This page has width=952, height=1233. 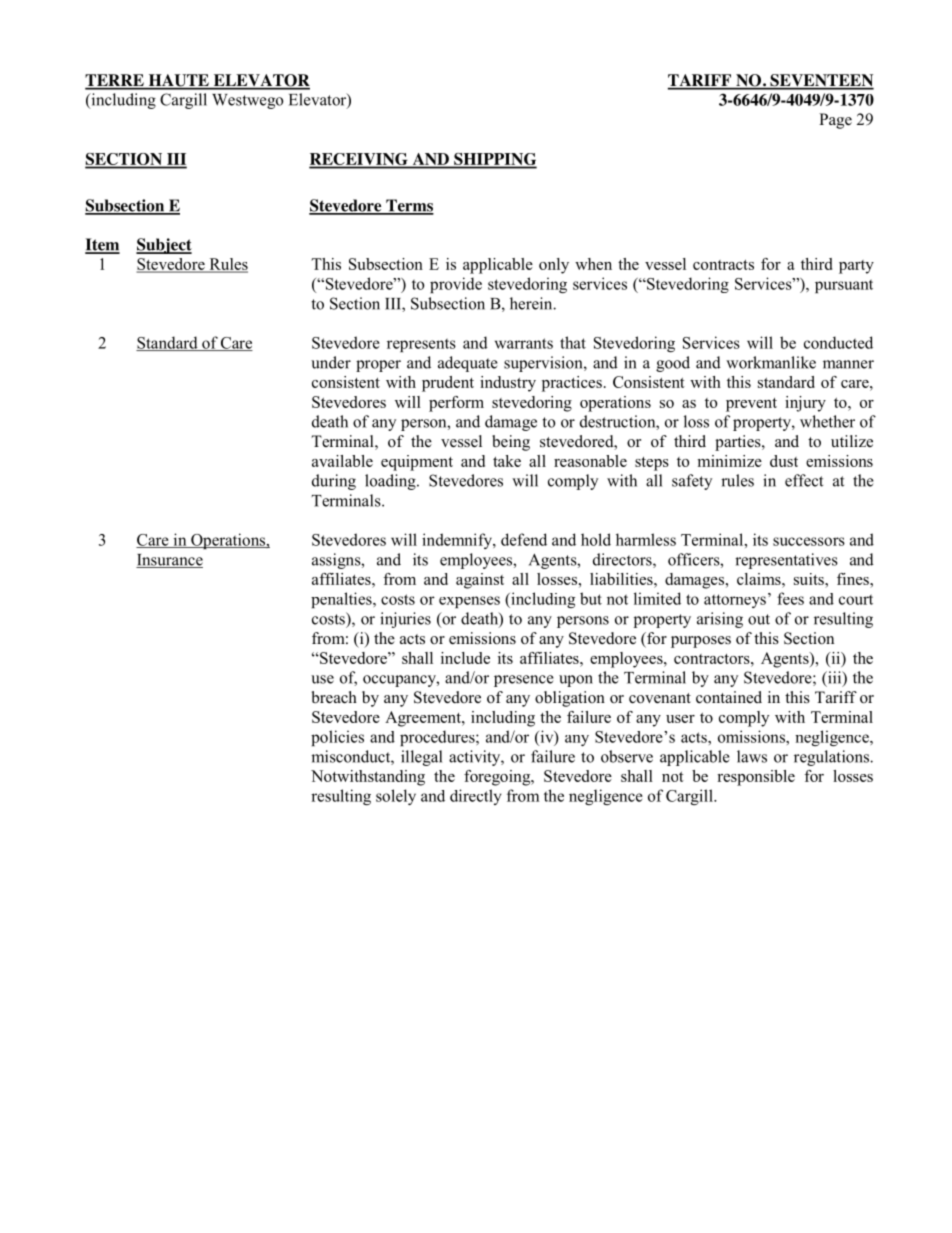 I want to click on policies, so click(x=337, y=738).
